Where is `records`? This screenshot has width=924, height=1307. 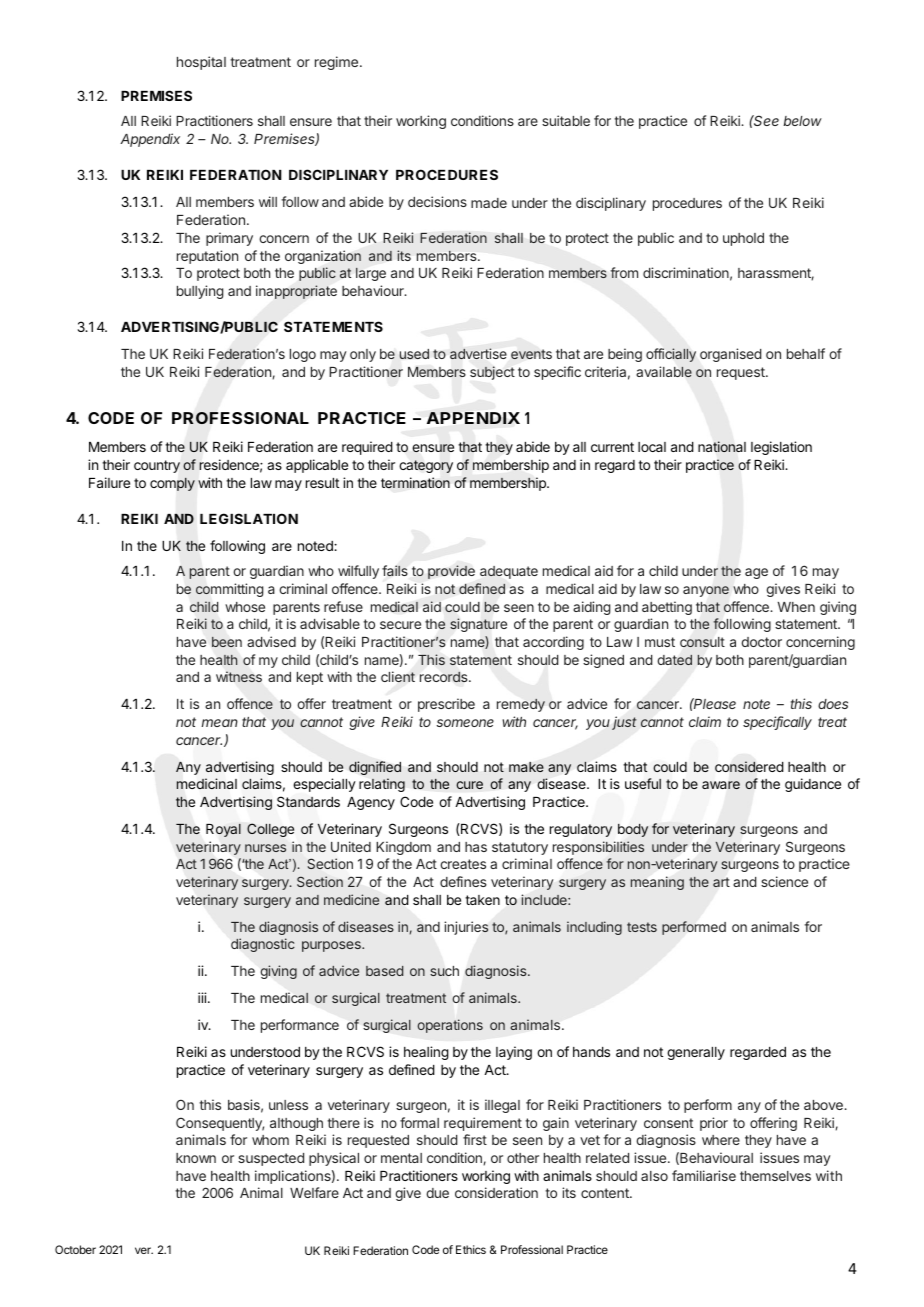 records is located at coordinates (445, 676).
